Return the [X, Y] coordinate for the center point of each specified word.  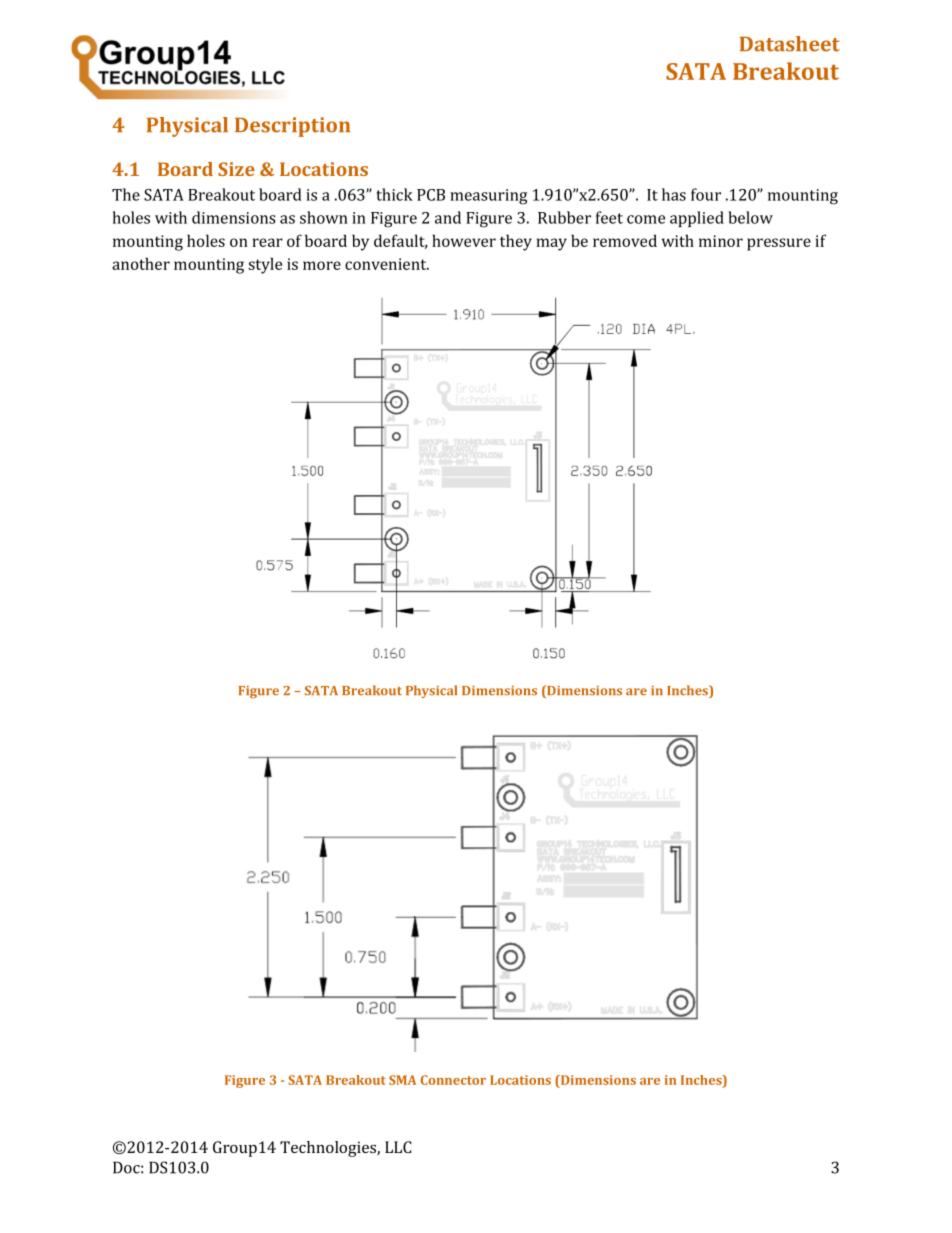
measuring [488, 197]
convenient [387, 264]
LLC [398, 1147]
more [322, 265]
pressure [779, 244]
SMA [402, 1080]
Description [292, 127]
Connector [453, 1080]
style [265, 265]
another [141, 263]
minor [721, 241]
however [464, 240]
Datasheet [790, 44]
